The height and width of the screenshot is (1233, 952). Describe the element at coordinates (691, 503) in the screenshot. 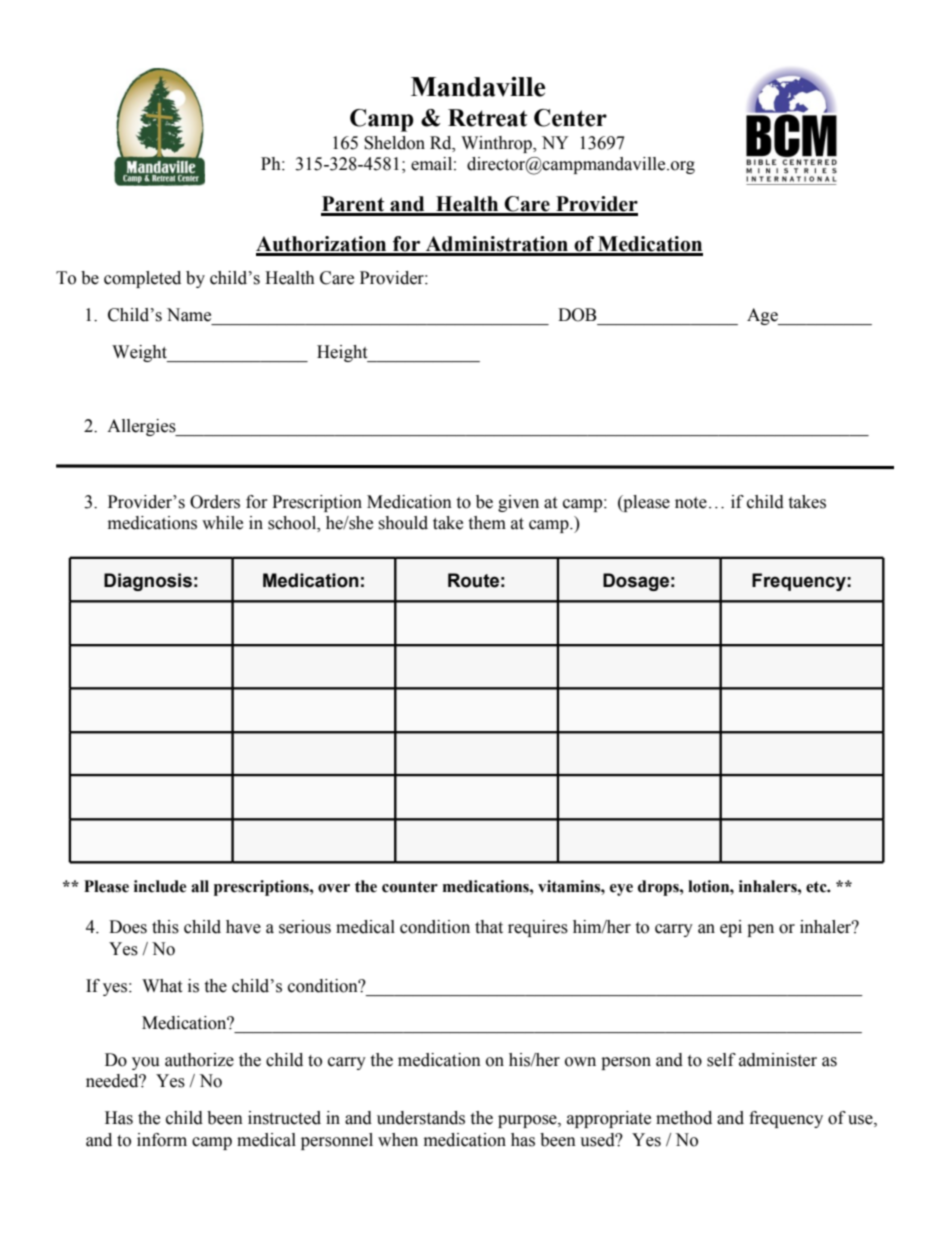

I see `note` at that location.
